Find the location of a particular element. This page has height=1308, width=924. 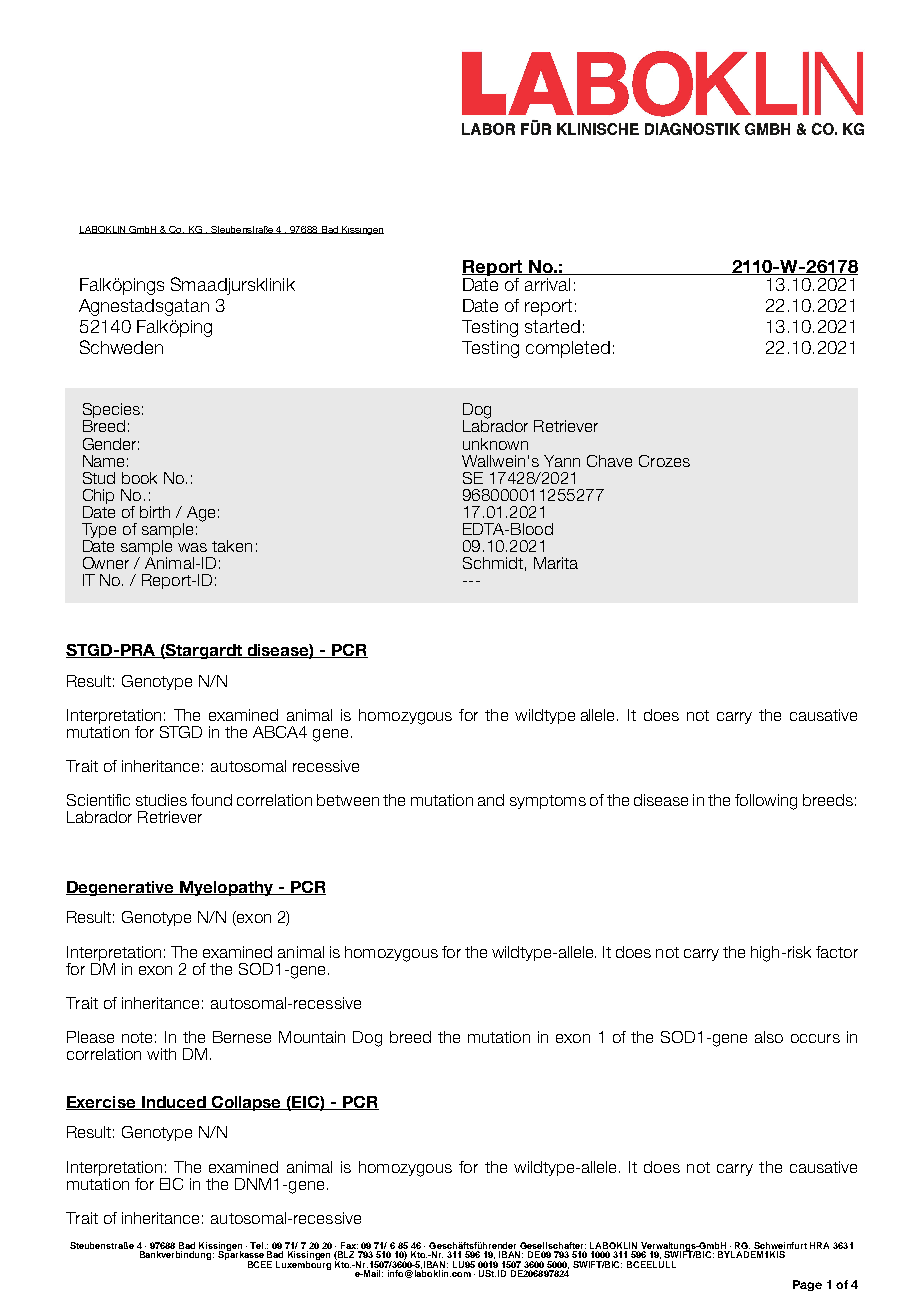

started is located at coordinates (552, 326).
